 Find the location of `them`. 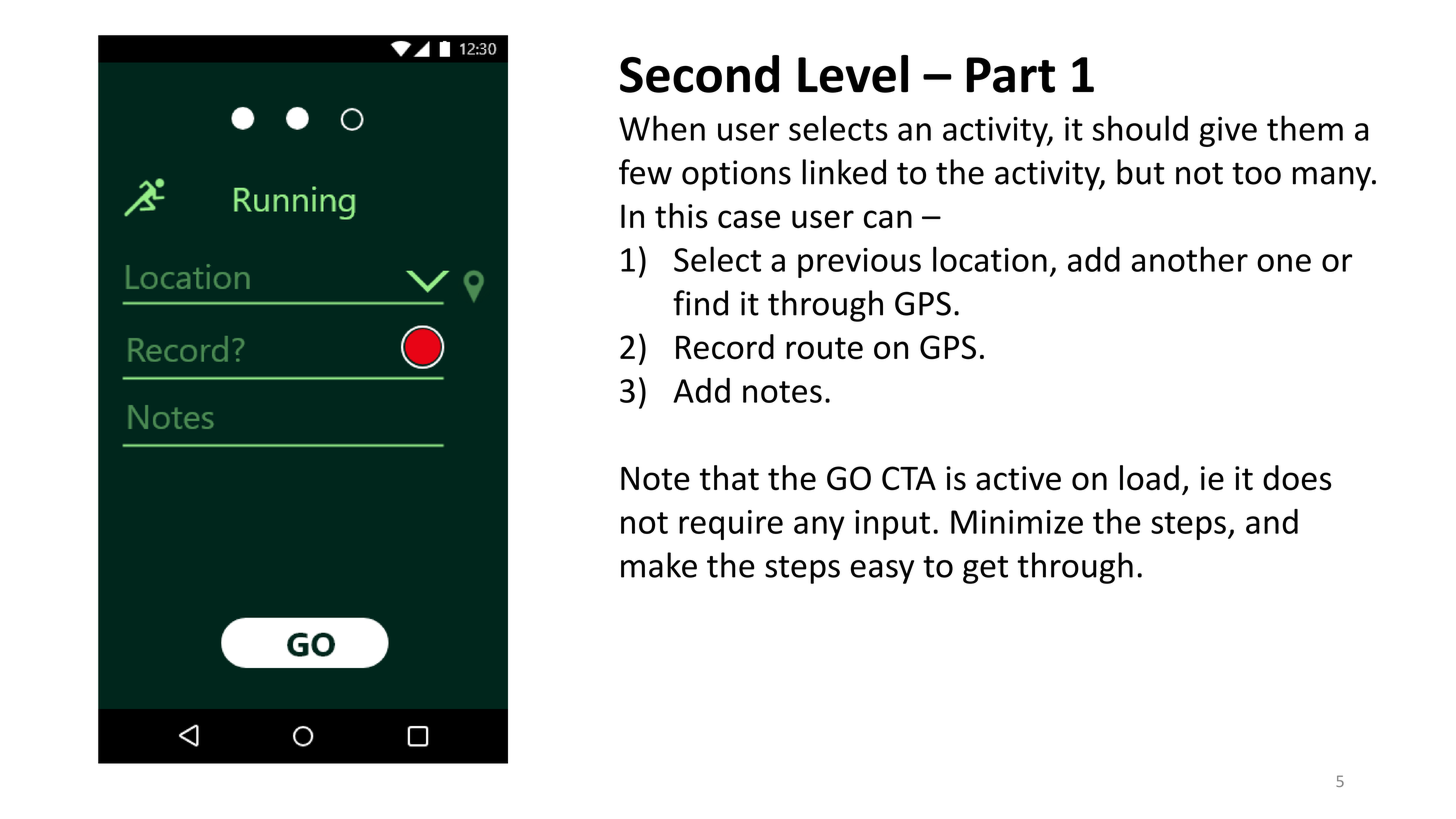

them is located at coordinates (1305, 128).
